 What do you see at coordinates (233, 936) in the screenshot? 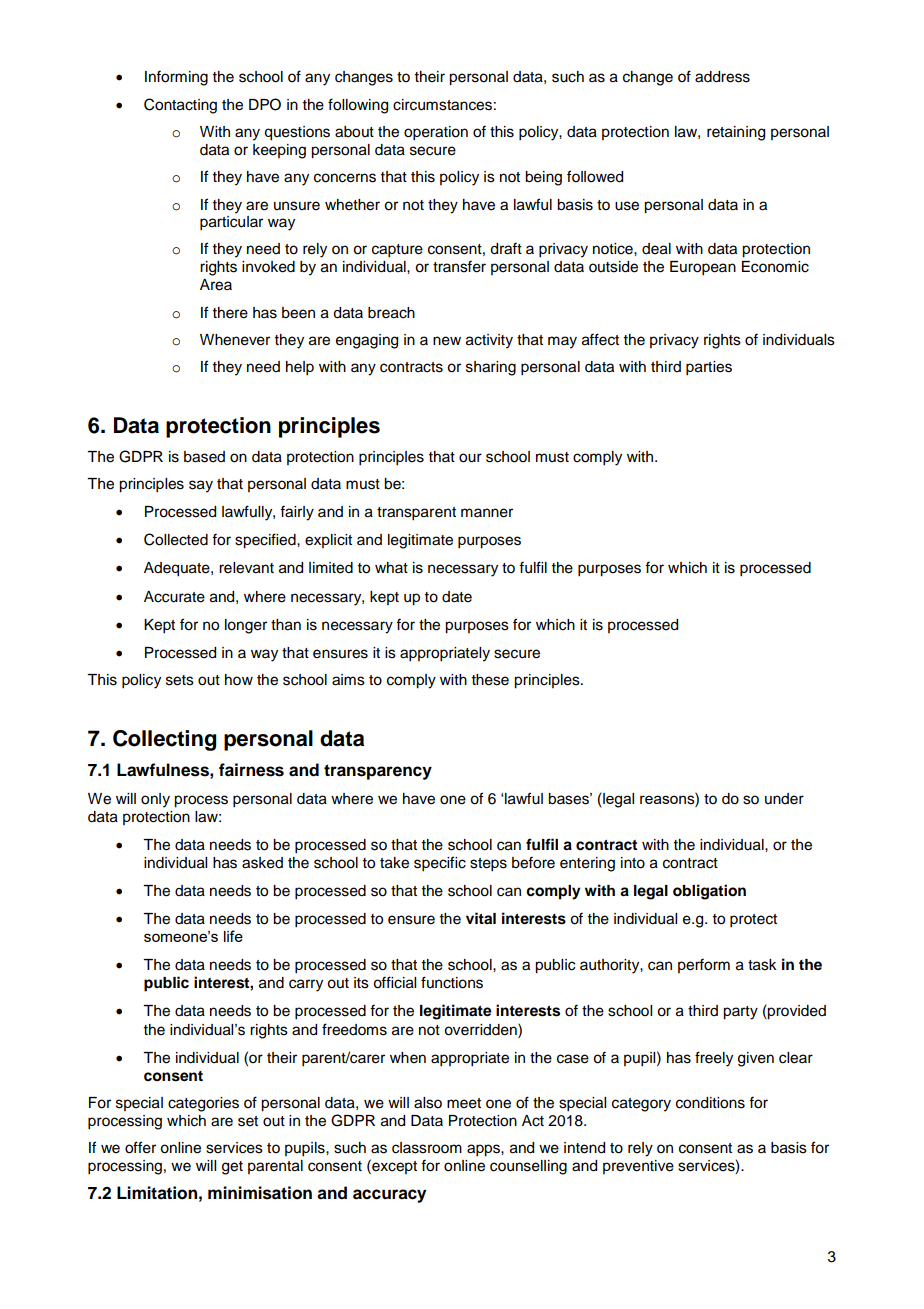
I see `life` at bounding box center [233, 936].
